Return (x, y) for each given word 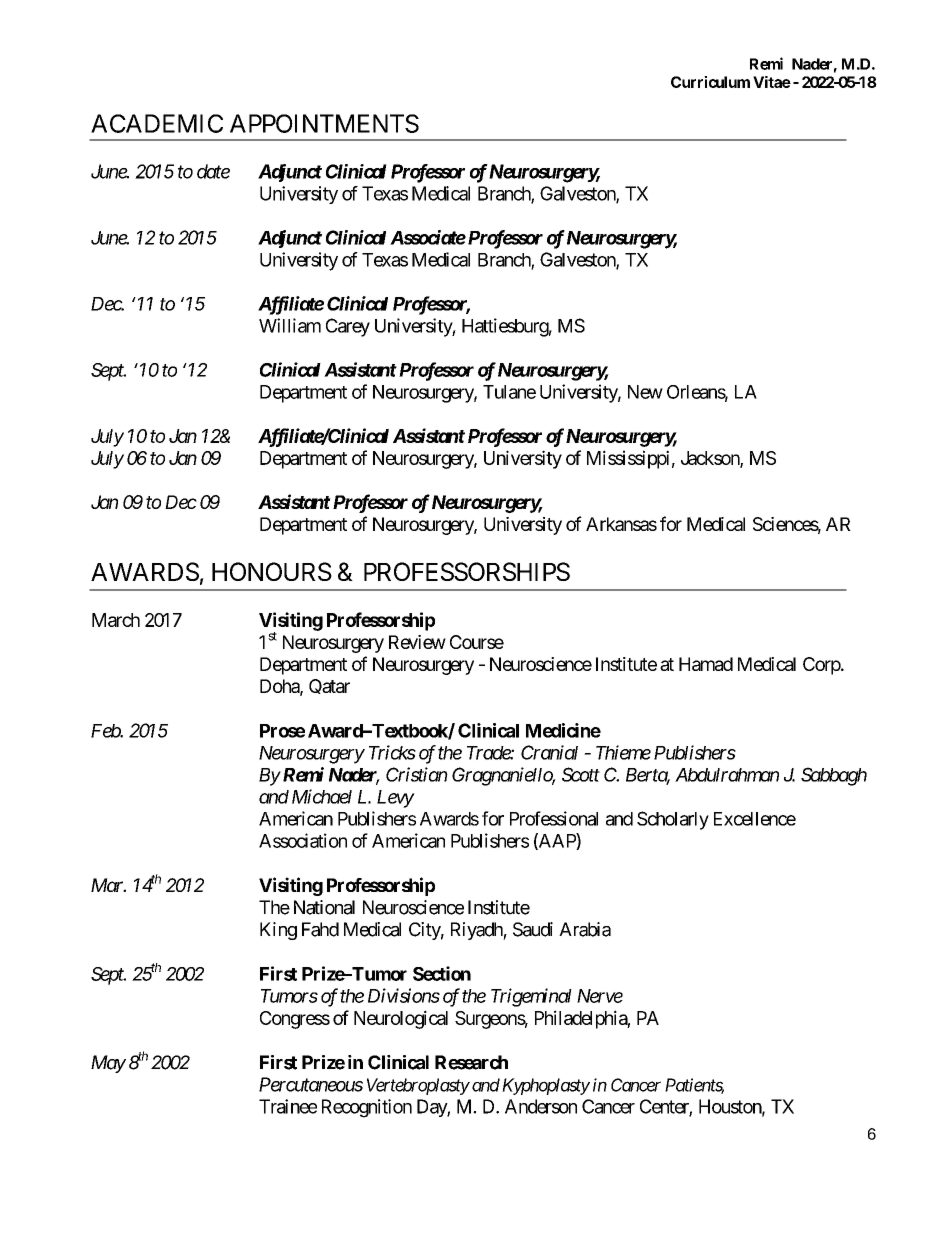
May (108, 1064)
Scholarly (673, 820)
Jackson (711, 459)
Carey (348, 327)
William (290, 325)
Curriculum (710, 82)
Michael (322, 796)
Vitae (772, 82)
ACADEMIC (157, 123)
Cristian (417, 774)
